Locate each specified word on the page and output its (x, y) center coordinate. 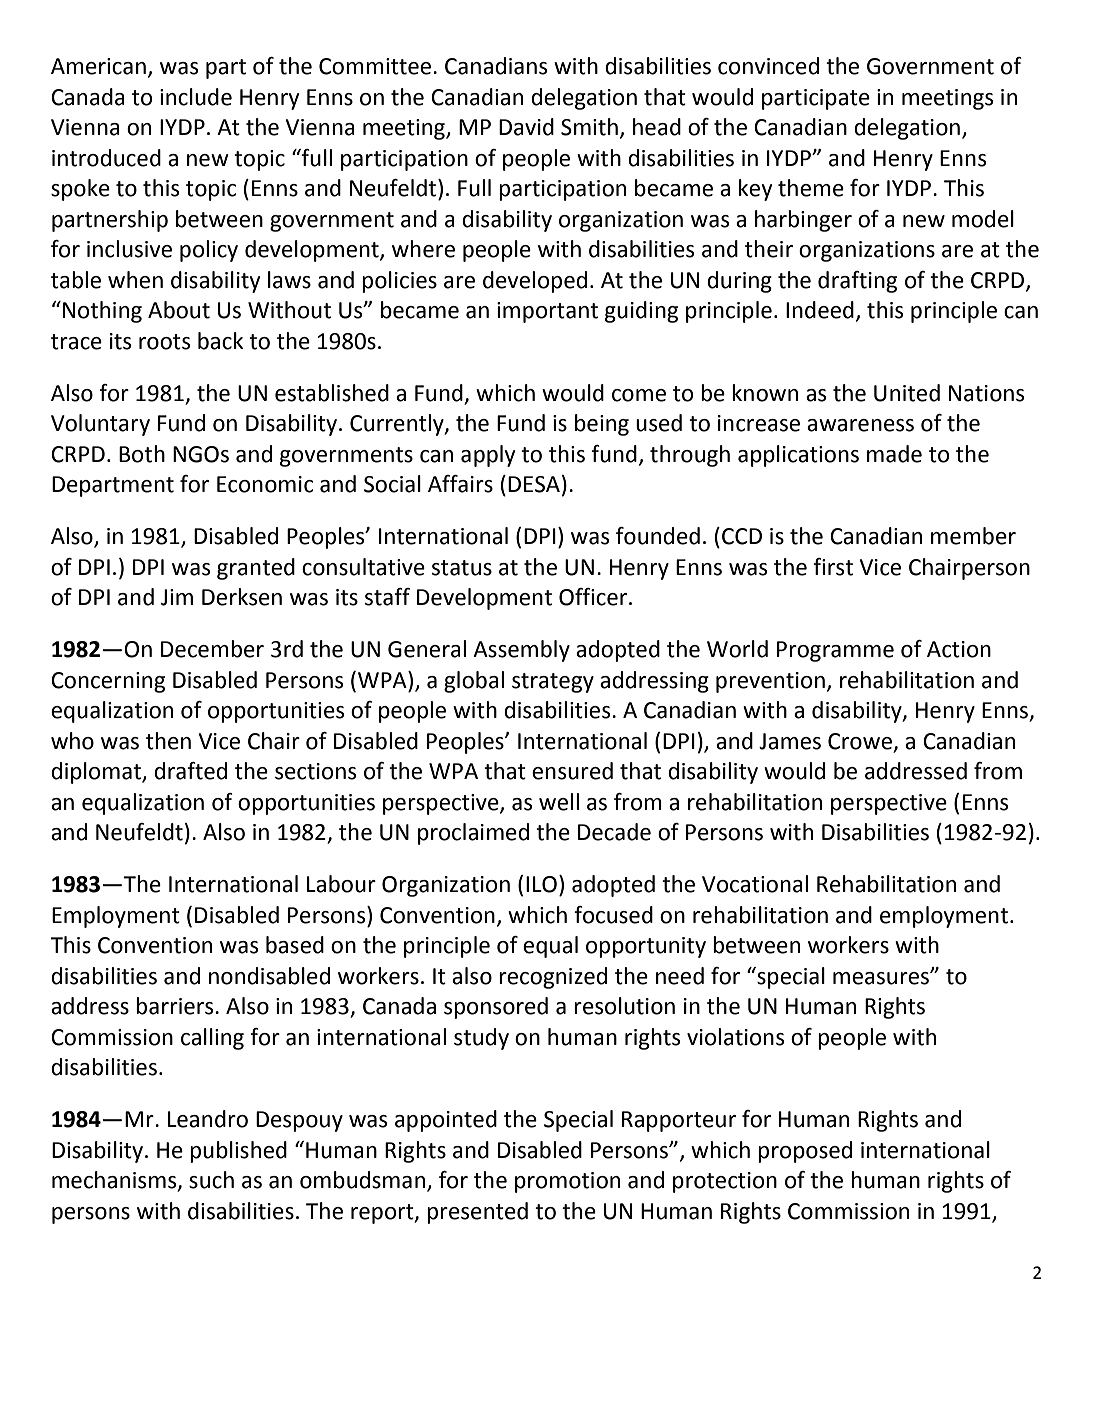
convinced (768, 66)
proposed (805, 1152)
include (196, 97)
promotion (567, 1182)
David (526, 127)
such (211, 1180)
